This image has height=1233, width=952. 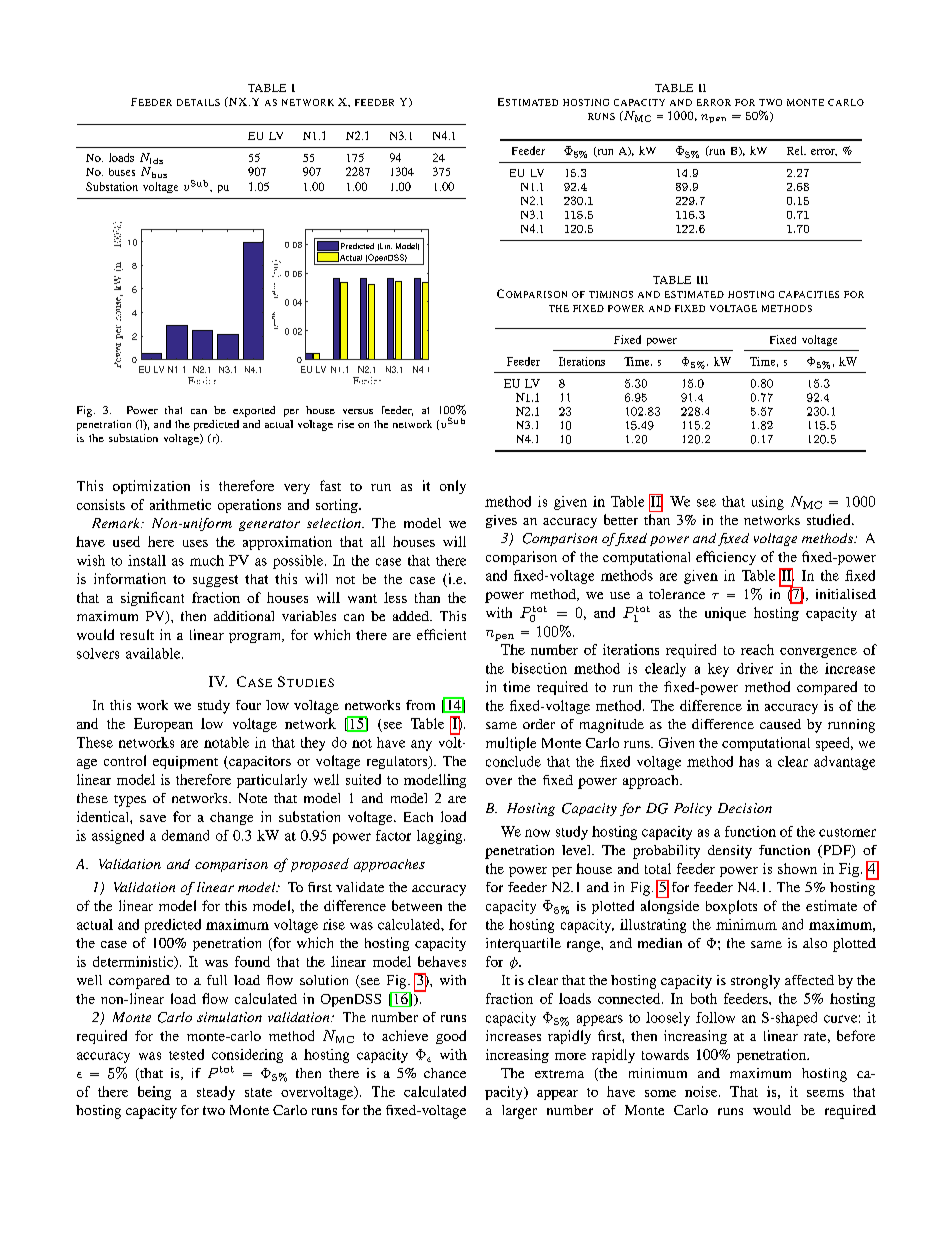 I want to click on significant, so click(x=152, y=599).
